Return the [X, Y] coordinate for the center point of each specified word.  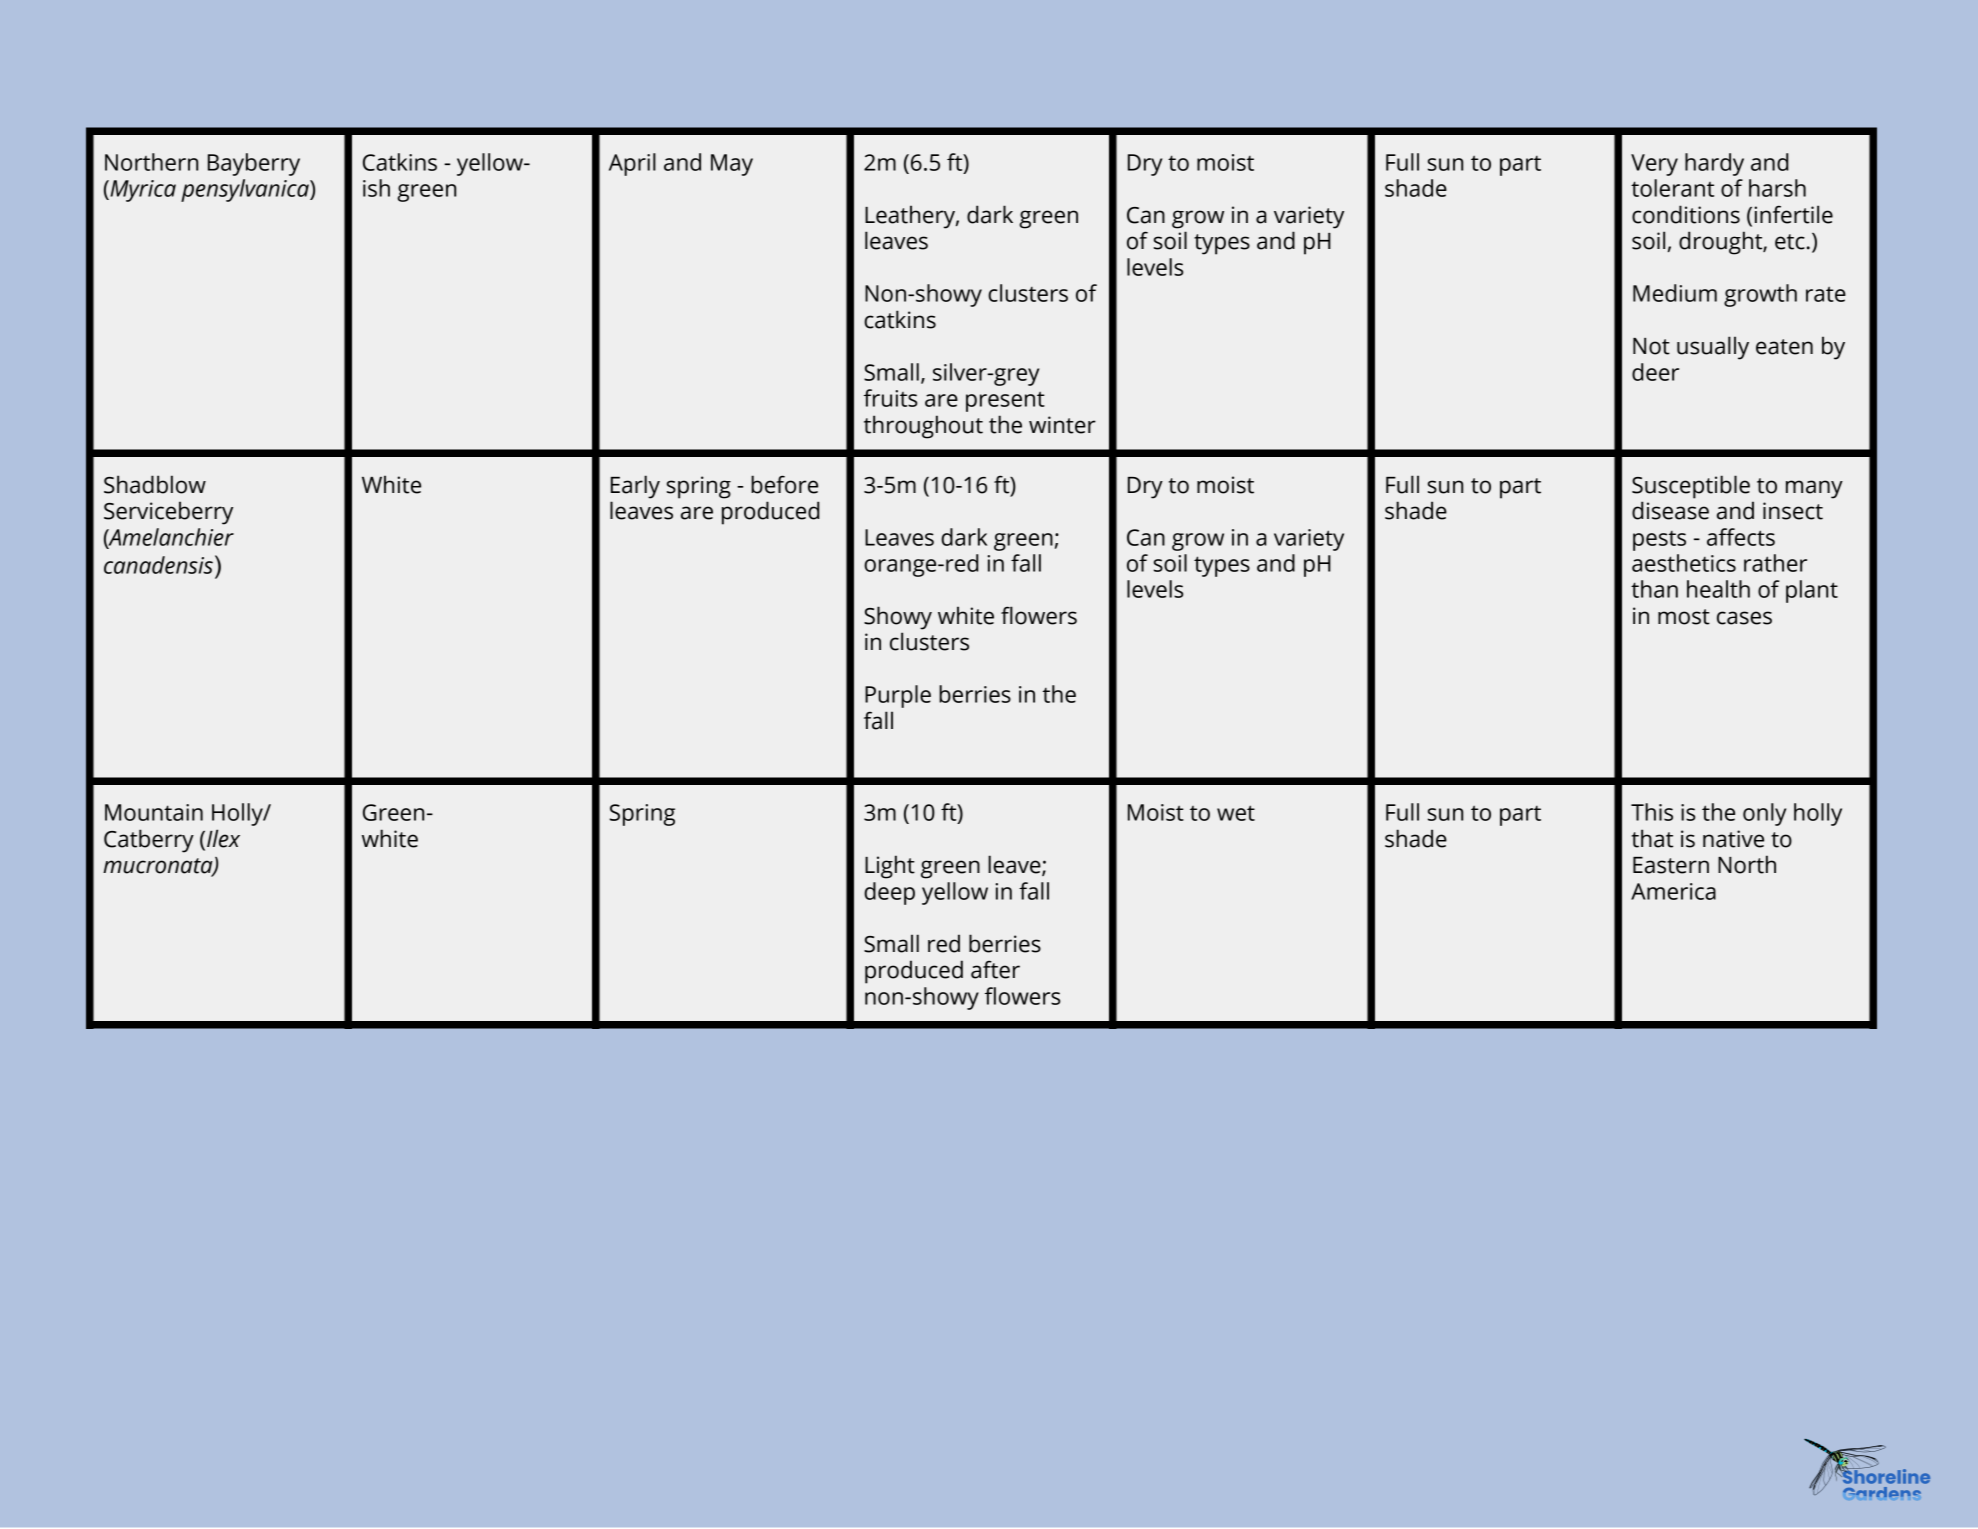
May [732, 165]
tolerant [1672, 188]
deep [889, 893]
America [1673, 891]
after [995, 969]
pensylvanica [246, 190]
